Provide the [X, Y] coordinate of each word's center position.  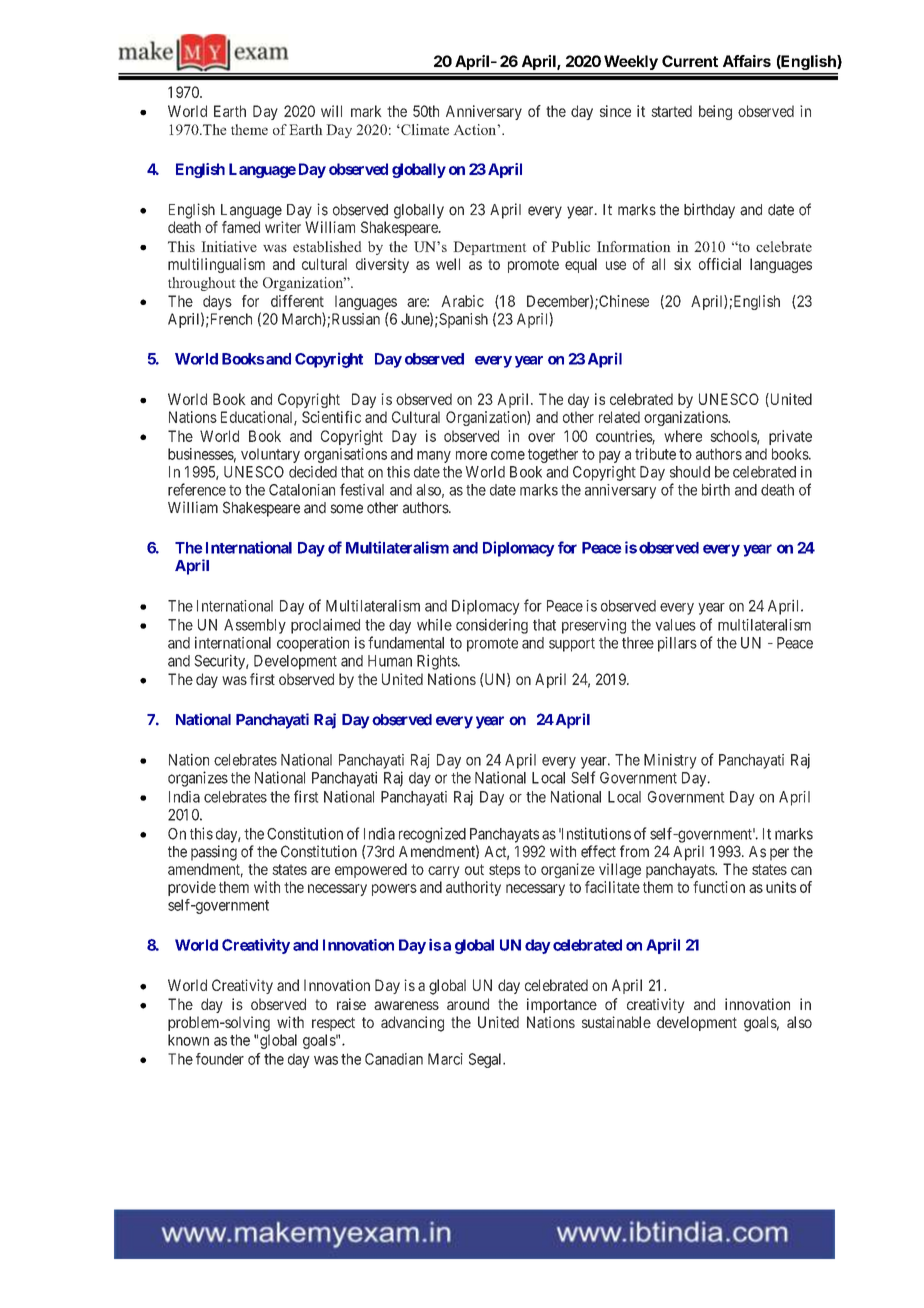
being [715, 112]
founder [220, 1059]
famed [241, 227]
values [675, 625]
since [615, 111]
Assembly [255, 626]
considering [492, 626]
